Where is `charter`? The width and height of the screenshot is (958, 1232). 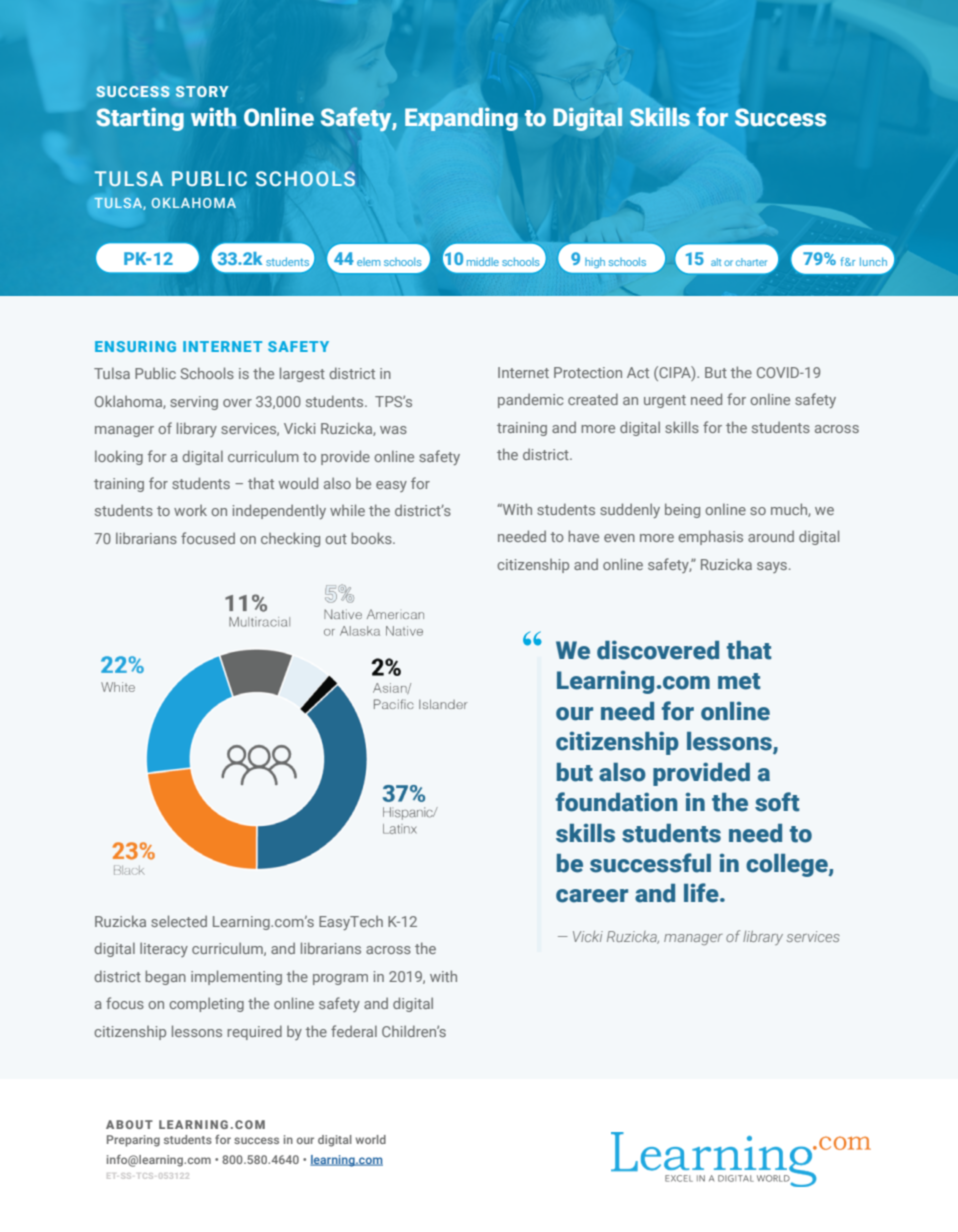 charter is located at coordinates (751, 262).
